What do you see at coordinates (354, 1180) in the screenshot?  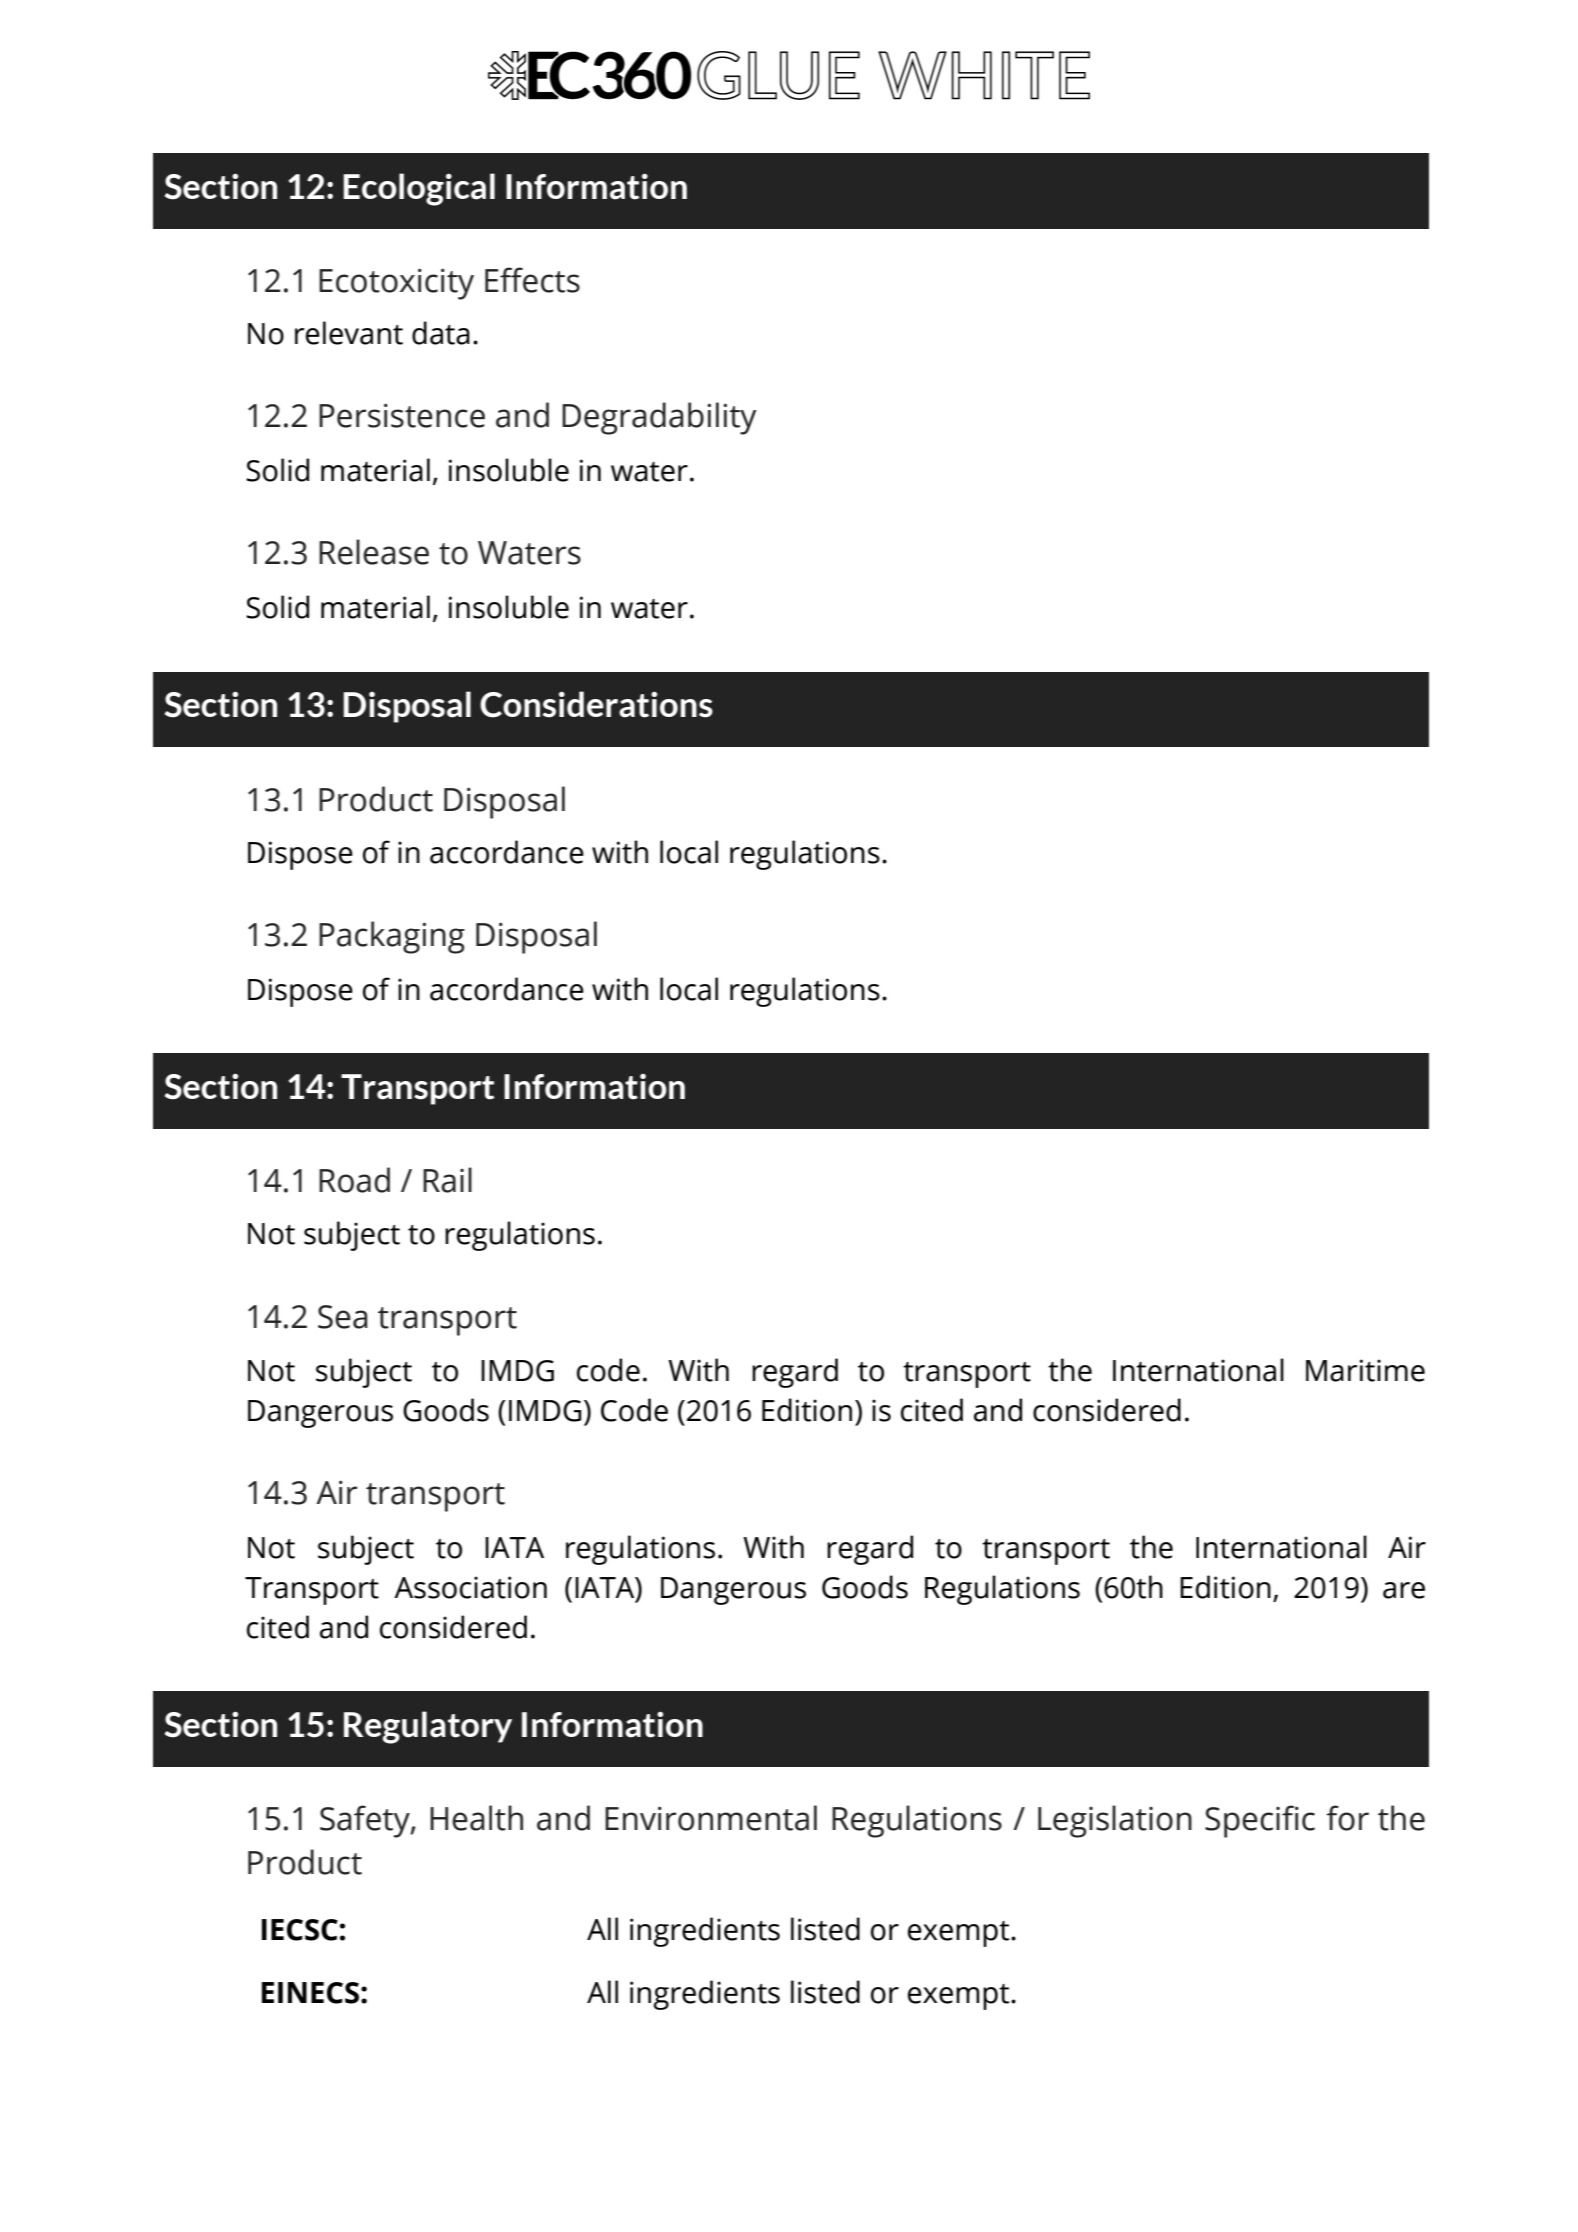 I see `Road` at bounding box center [354, 1180].
